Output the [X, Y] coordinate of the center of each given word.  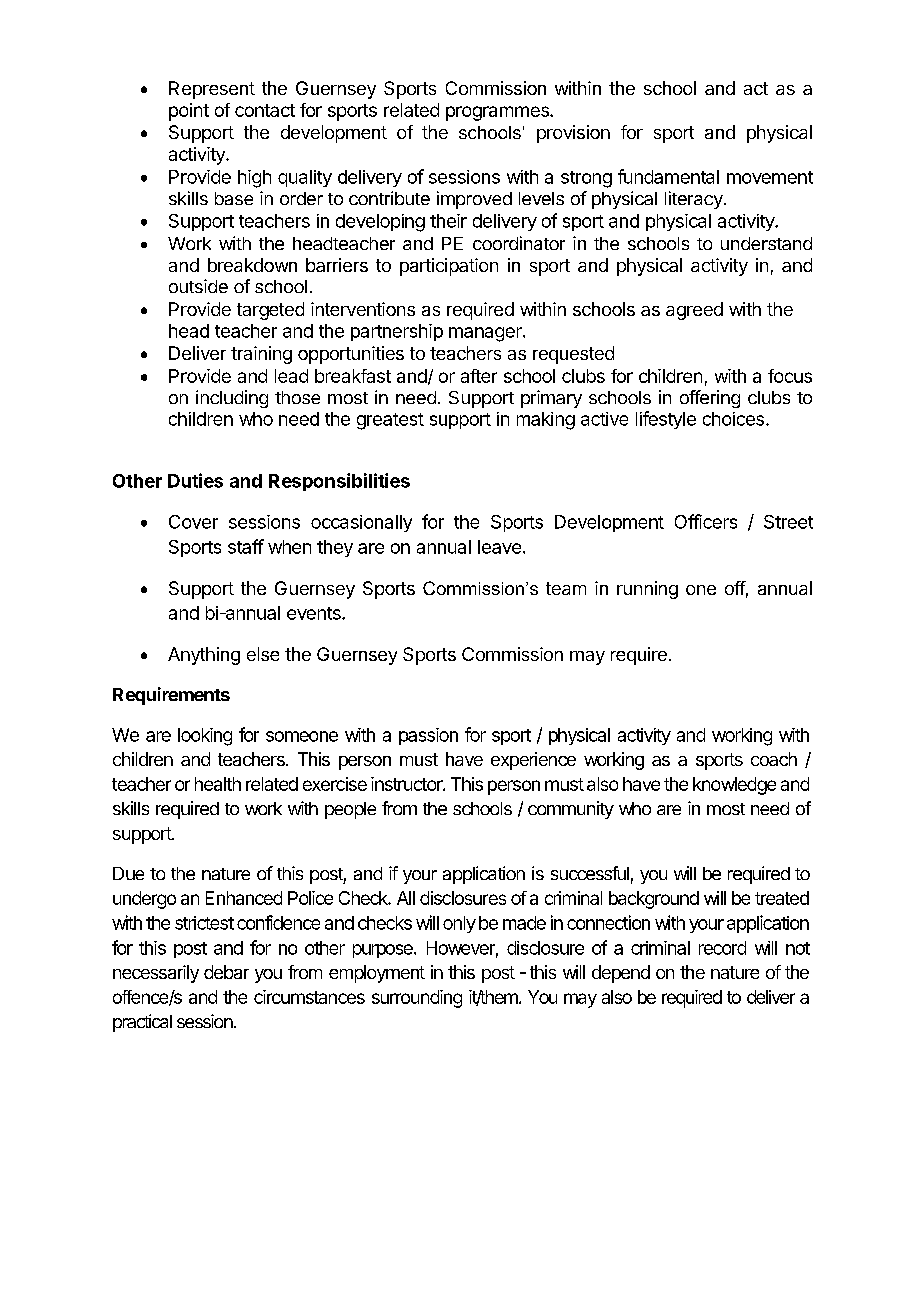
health [218, 784]
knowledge [734, 786]
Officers [706, 521]
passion [428, 736]
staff [246, 546]
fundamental [668, 176]
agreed [694, 311]
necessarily [156, 974]
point [189, 112]
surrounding [417, 999]
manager [486, 334]
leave [499, 547]
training [261, 355]
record [722, 948]
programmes [498, 113]
